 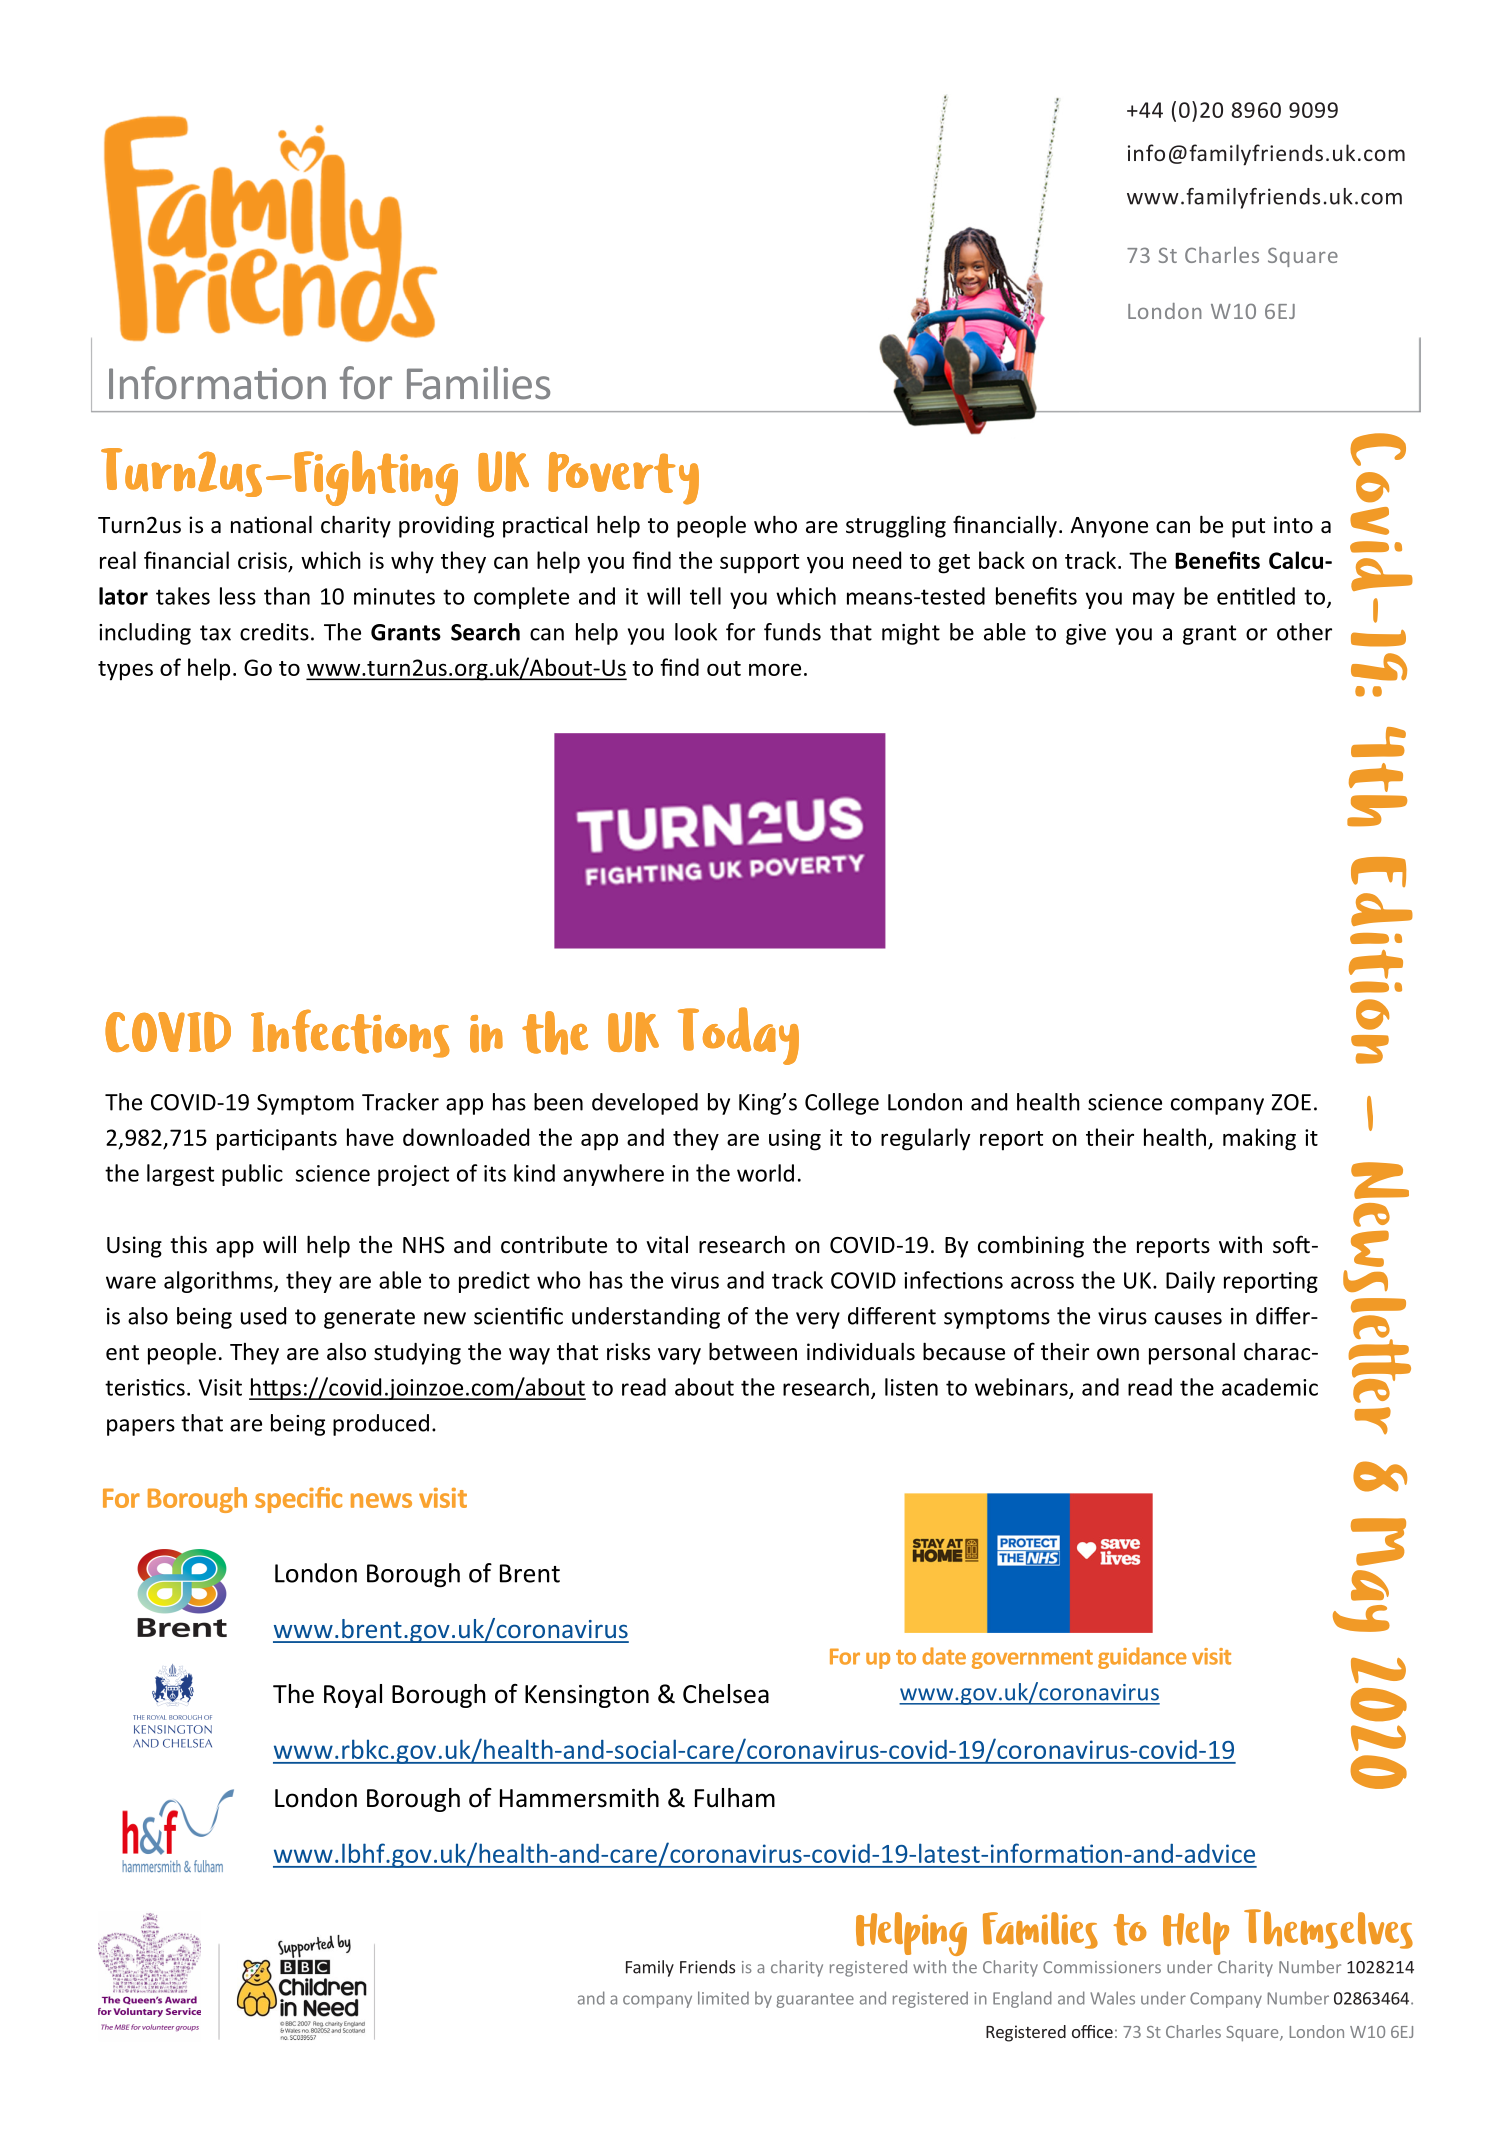 What do you see at coordinates (723, 1998) in the image?
I see `limited` at bounding box center [723, 1998].
